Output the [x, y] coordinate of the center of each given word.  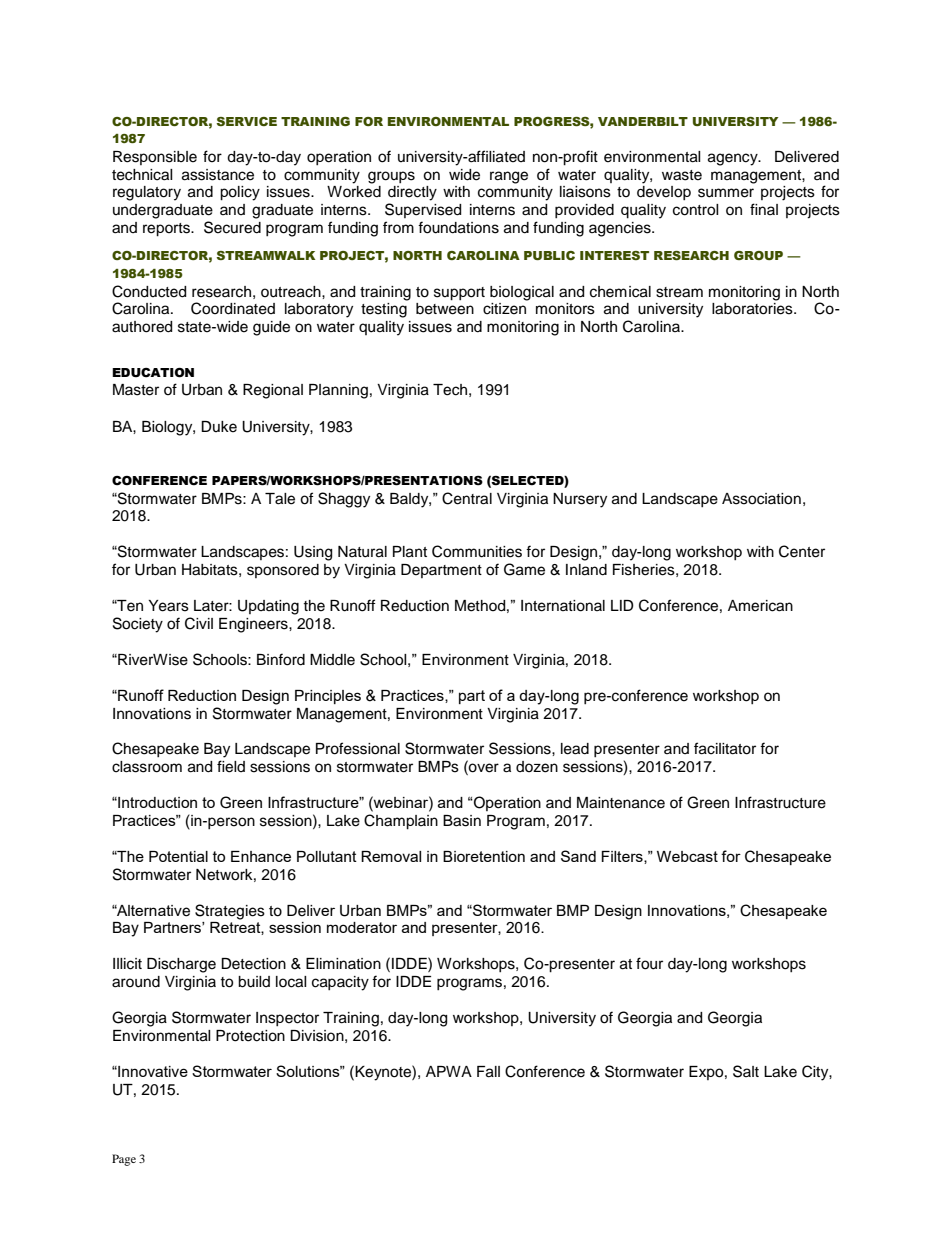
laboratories [753, 309]
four [649, 963]
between [445, 309]
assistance [218, 175]
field [231, 766]
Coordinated [233, 308]
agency [734, 159]
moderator [362, 927]
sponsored [283, 571]
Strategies [230, 912]
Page [124, 1160]
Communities [477, 551]
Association [761, 499]
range [509, 177]
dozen [537, 767]
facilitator [725, 748]
